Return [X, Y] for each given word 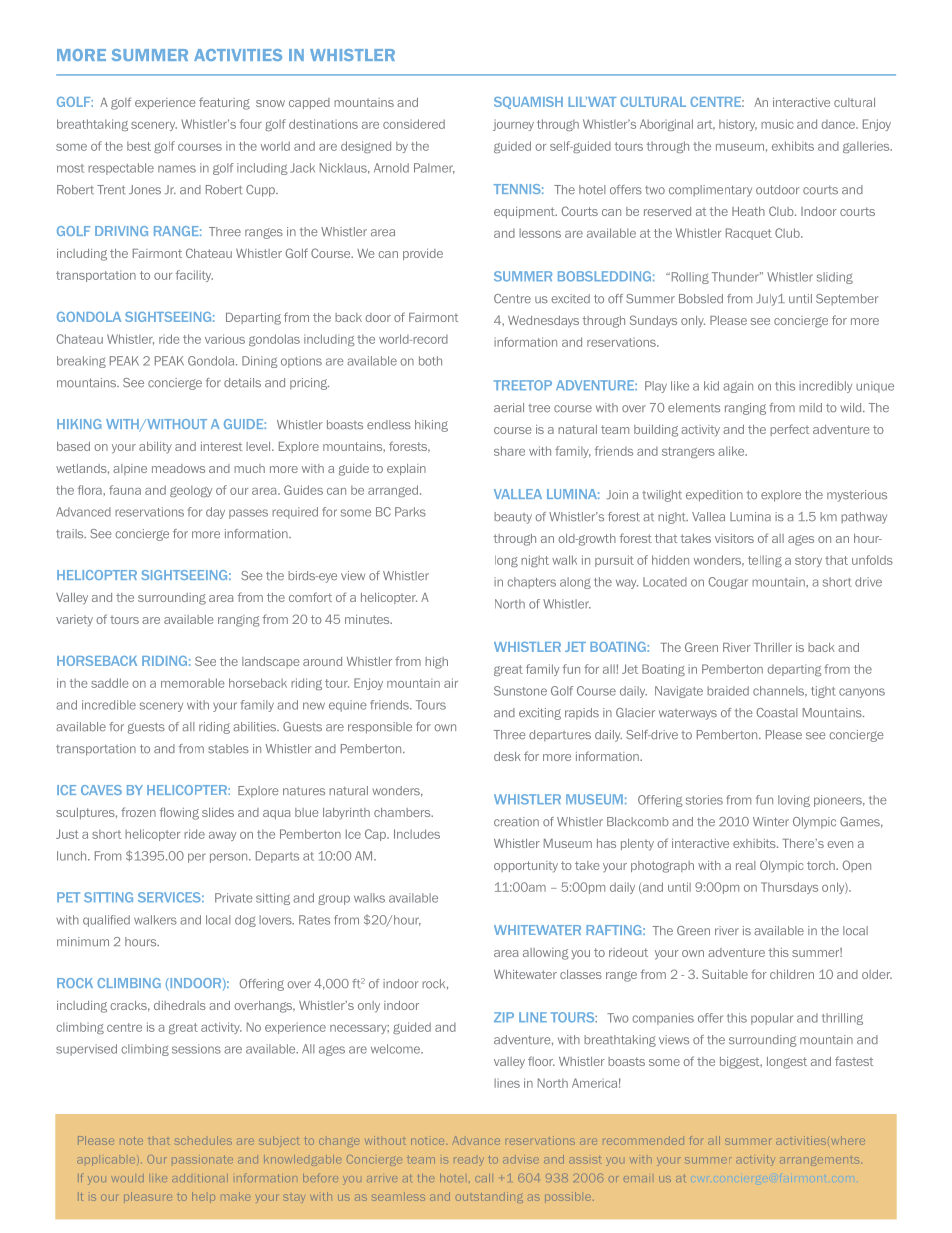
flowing [179, 813]
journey [513, 125]
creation [516, 822]
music [777, 124]
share [509, 451]
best [139, 146]
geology [191, 491]
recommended [643, 1140]
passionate [202, 1160]
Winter [771, 822]
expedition [714, 496]
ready [469, 1161]
